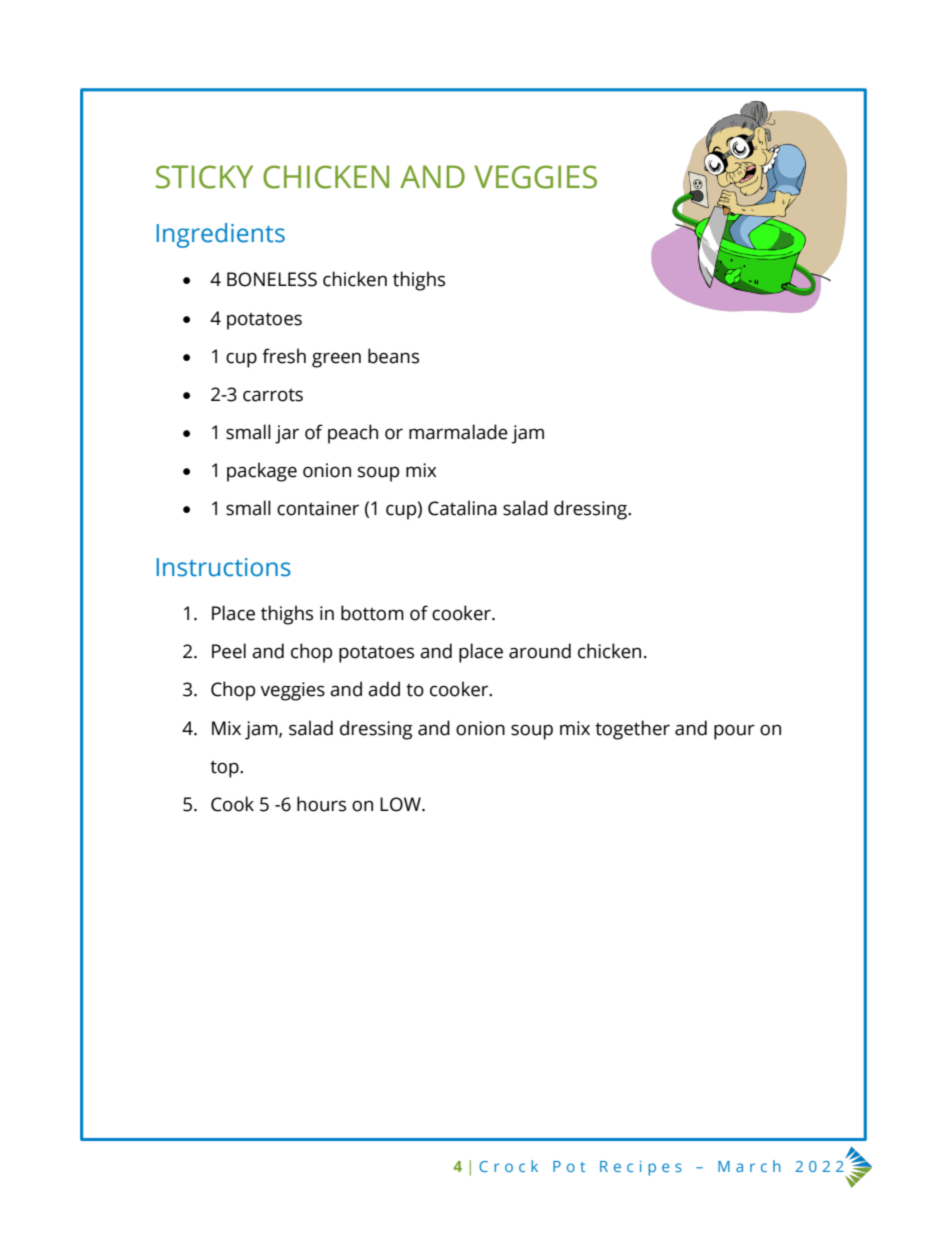 This document has height=1233, width=952. I want to click on Ingredients, so click(221, 235).
